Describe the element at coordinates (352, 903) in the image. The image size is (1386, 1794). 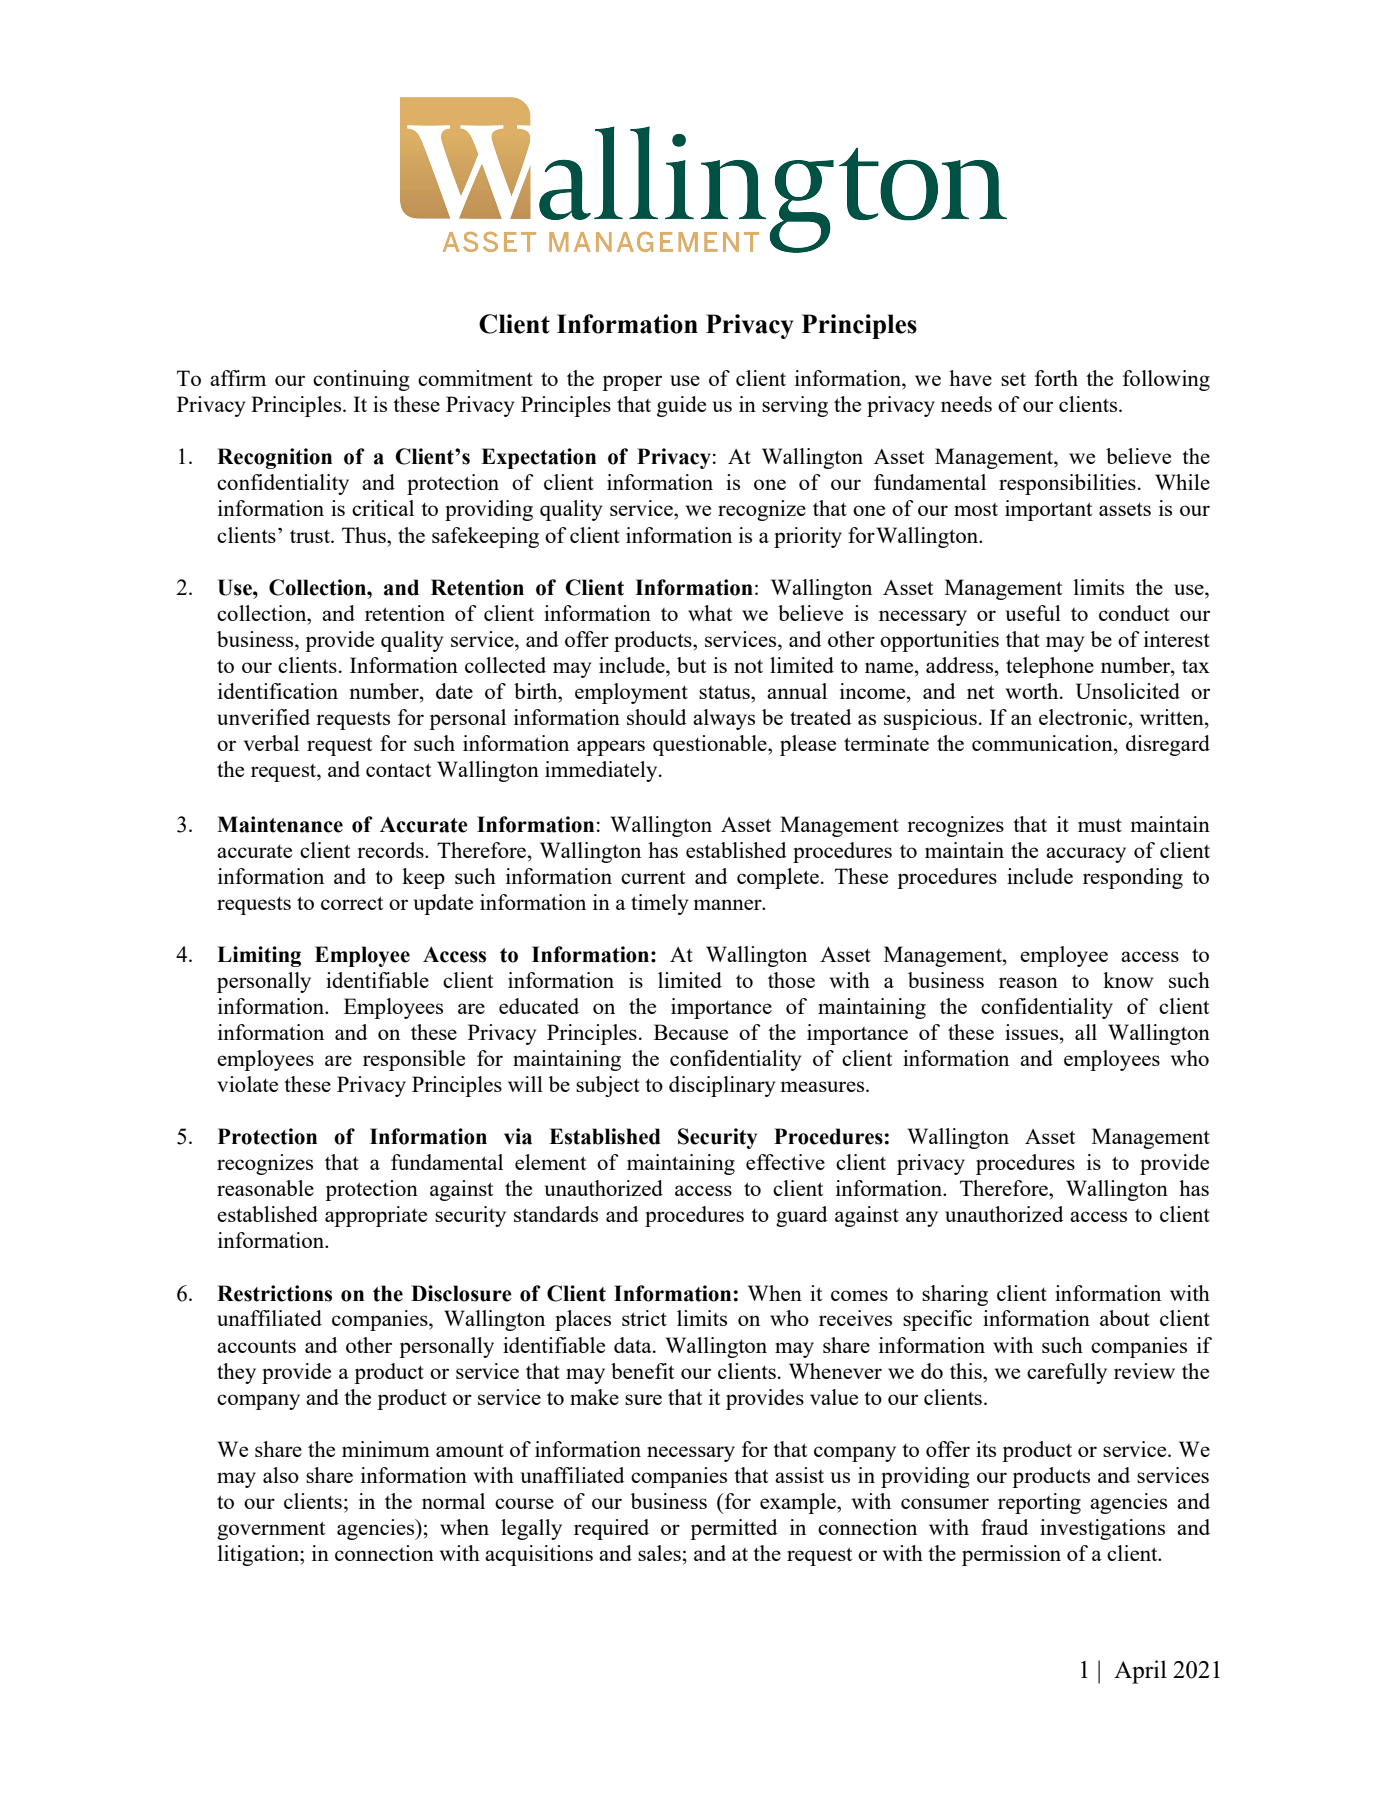
I see `correct` at that location.
